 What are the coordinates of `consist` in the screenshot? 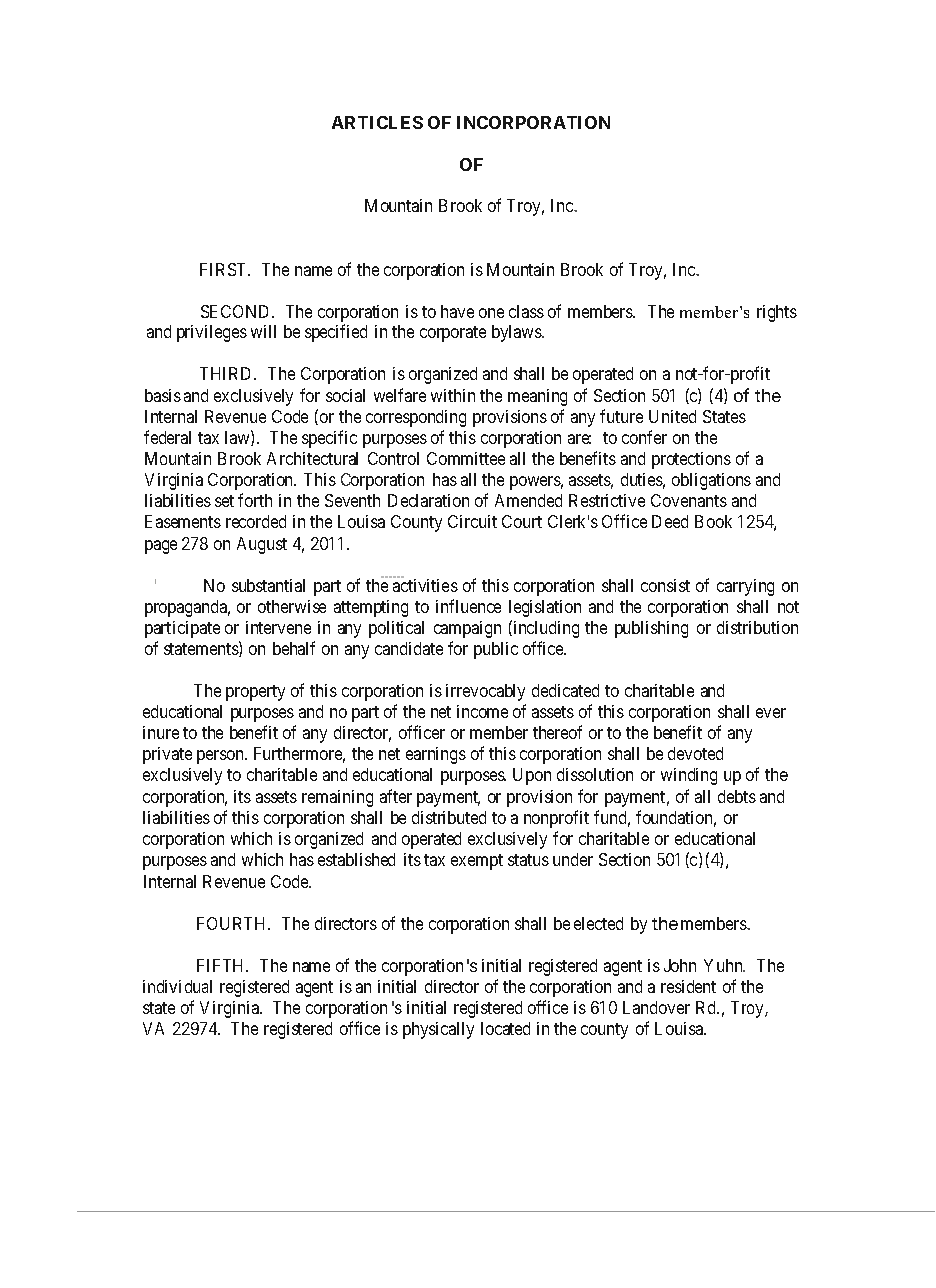 It's located at (665, 585).
